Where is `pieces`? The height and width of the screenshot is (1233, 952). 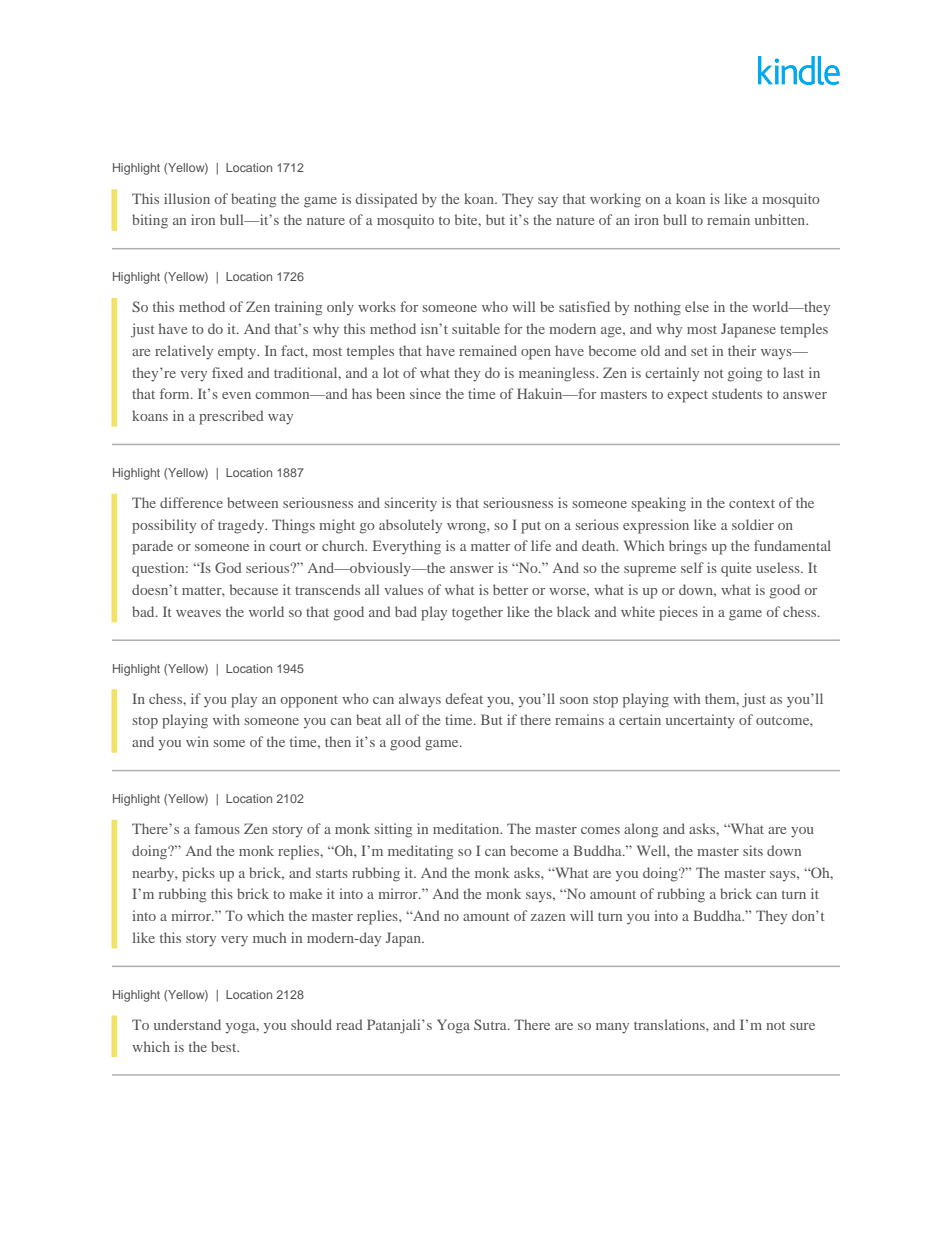
pieces is located at coordinates (678, 613).
